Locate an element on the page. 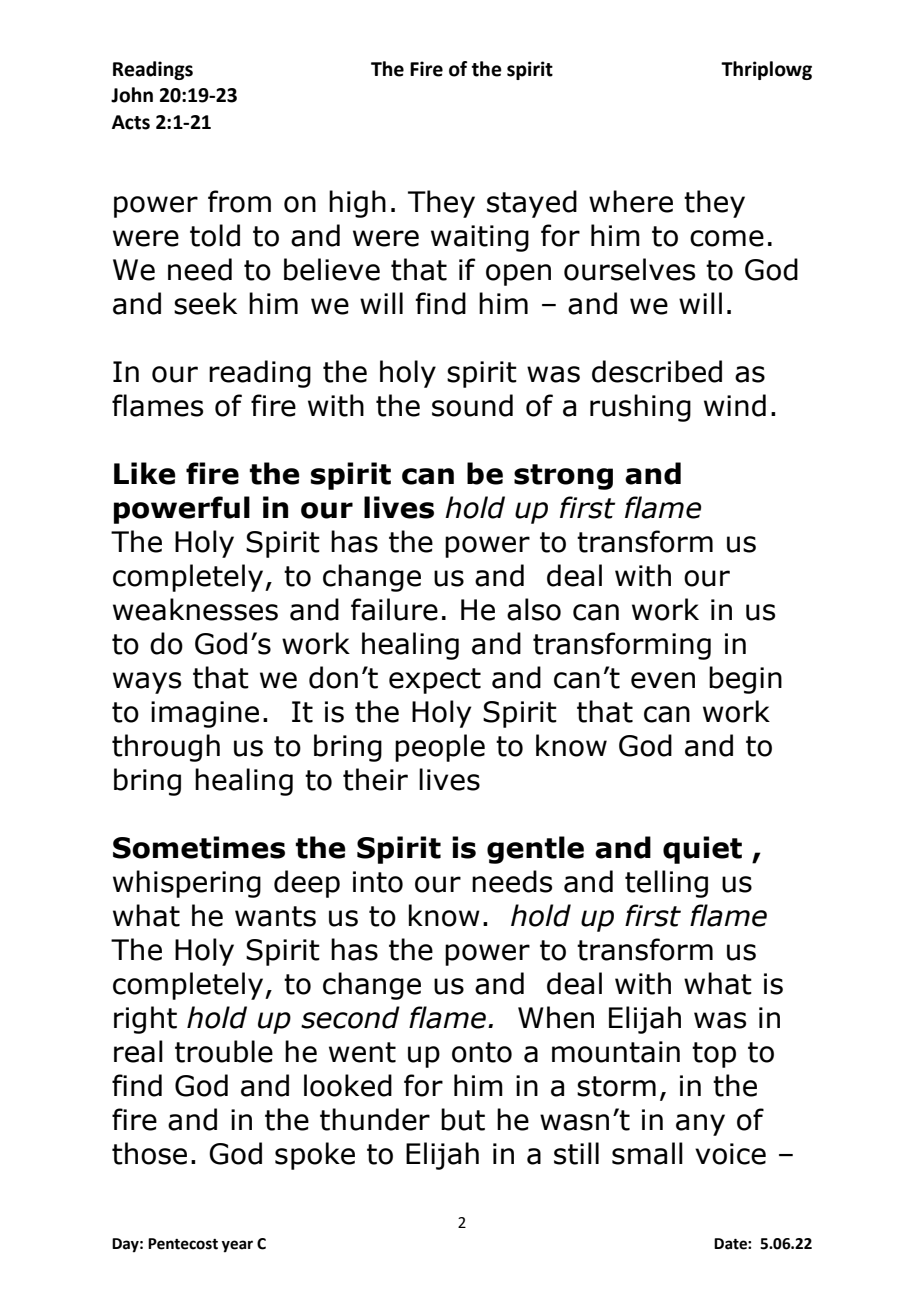  high is located at coordinates (357, 204).
